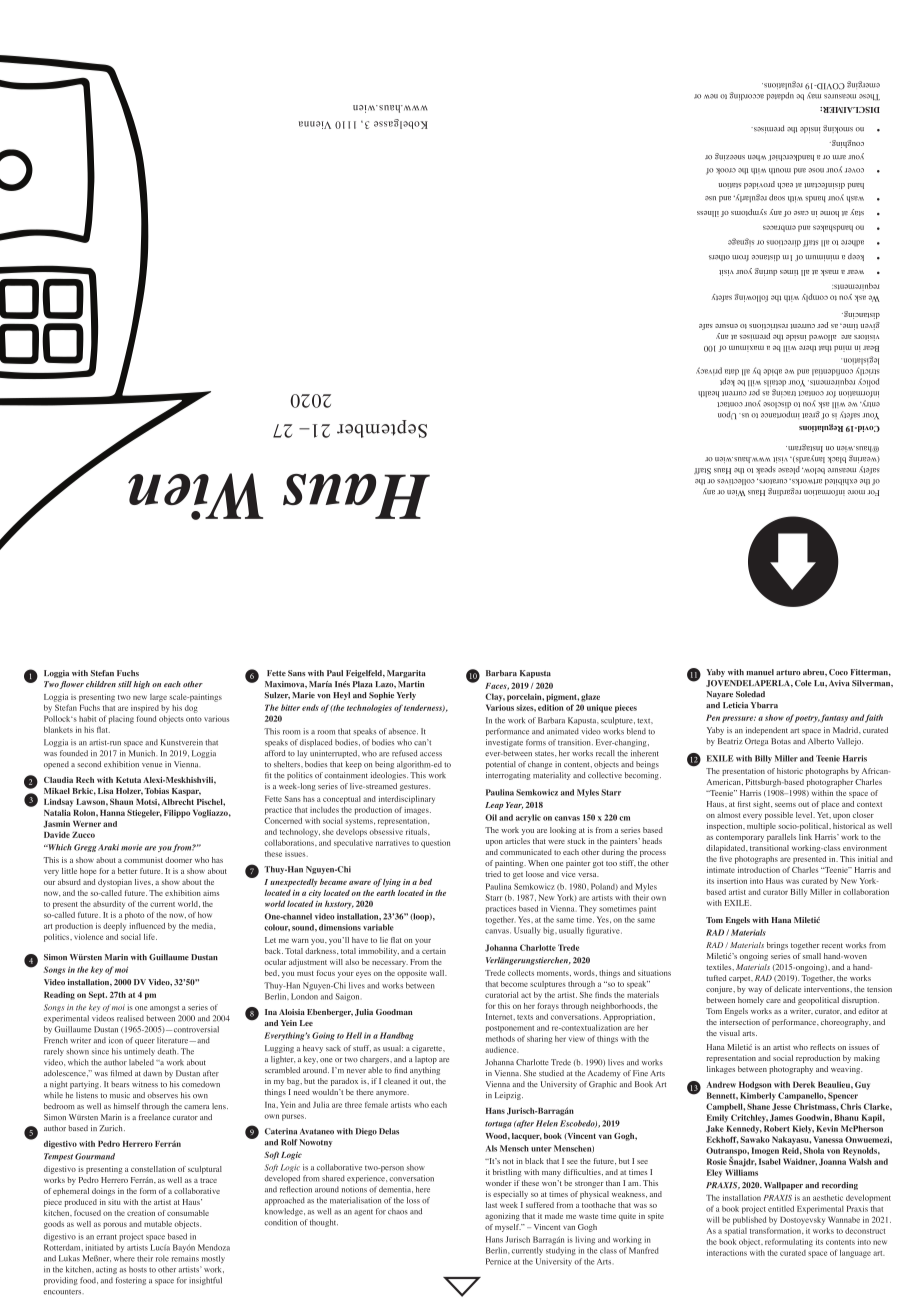 This screenshot has height=1308, width=924. Describe the element at coordinates (152, 1073) in the screenshot. I see `dawn` at that location.
